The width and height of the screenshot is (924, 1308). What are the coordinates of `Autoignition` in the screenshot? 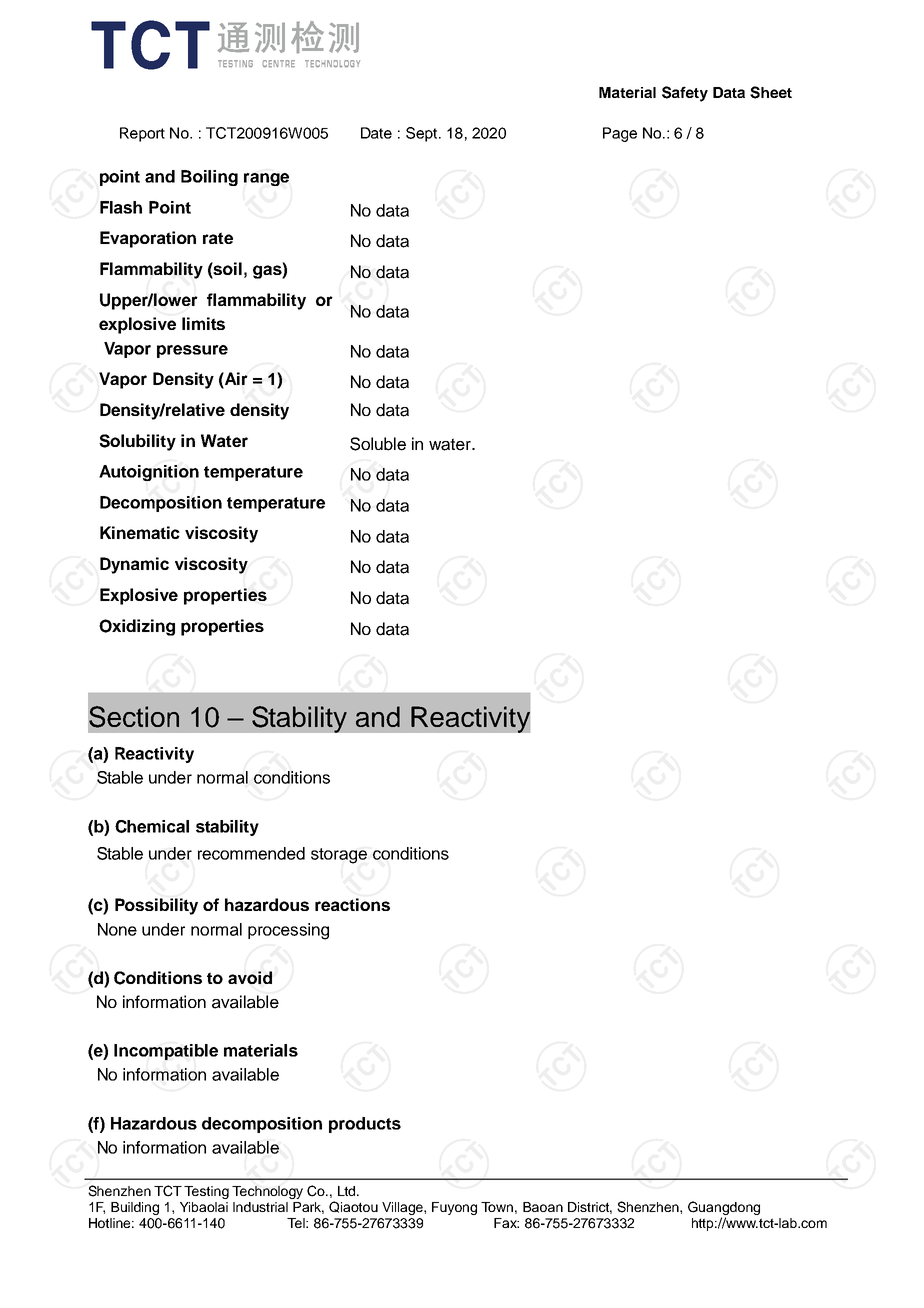 It's located at (149, 473).
